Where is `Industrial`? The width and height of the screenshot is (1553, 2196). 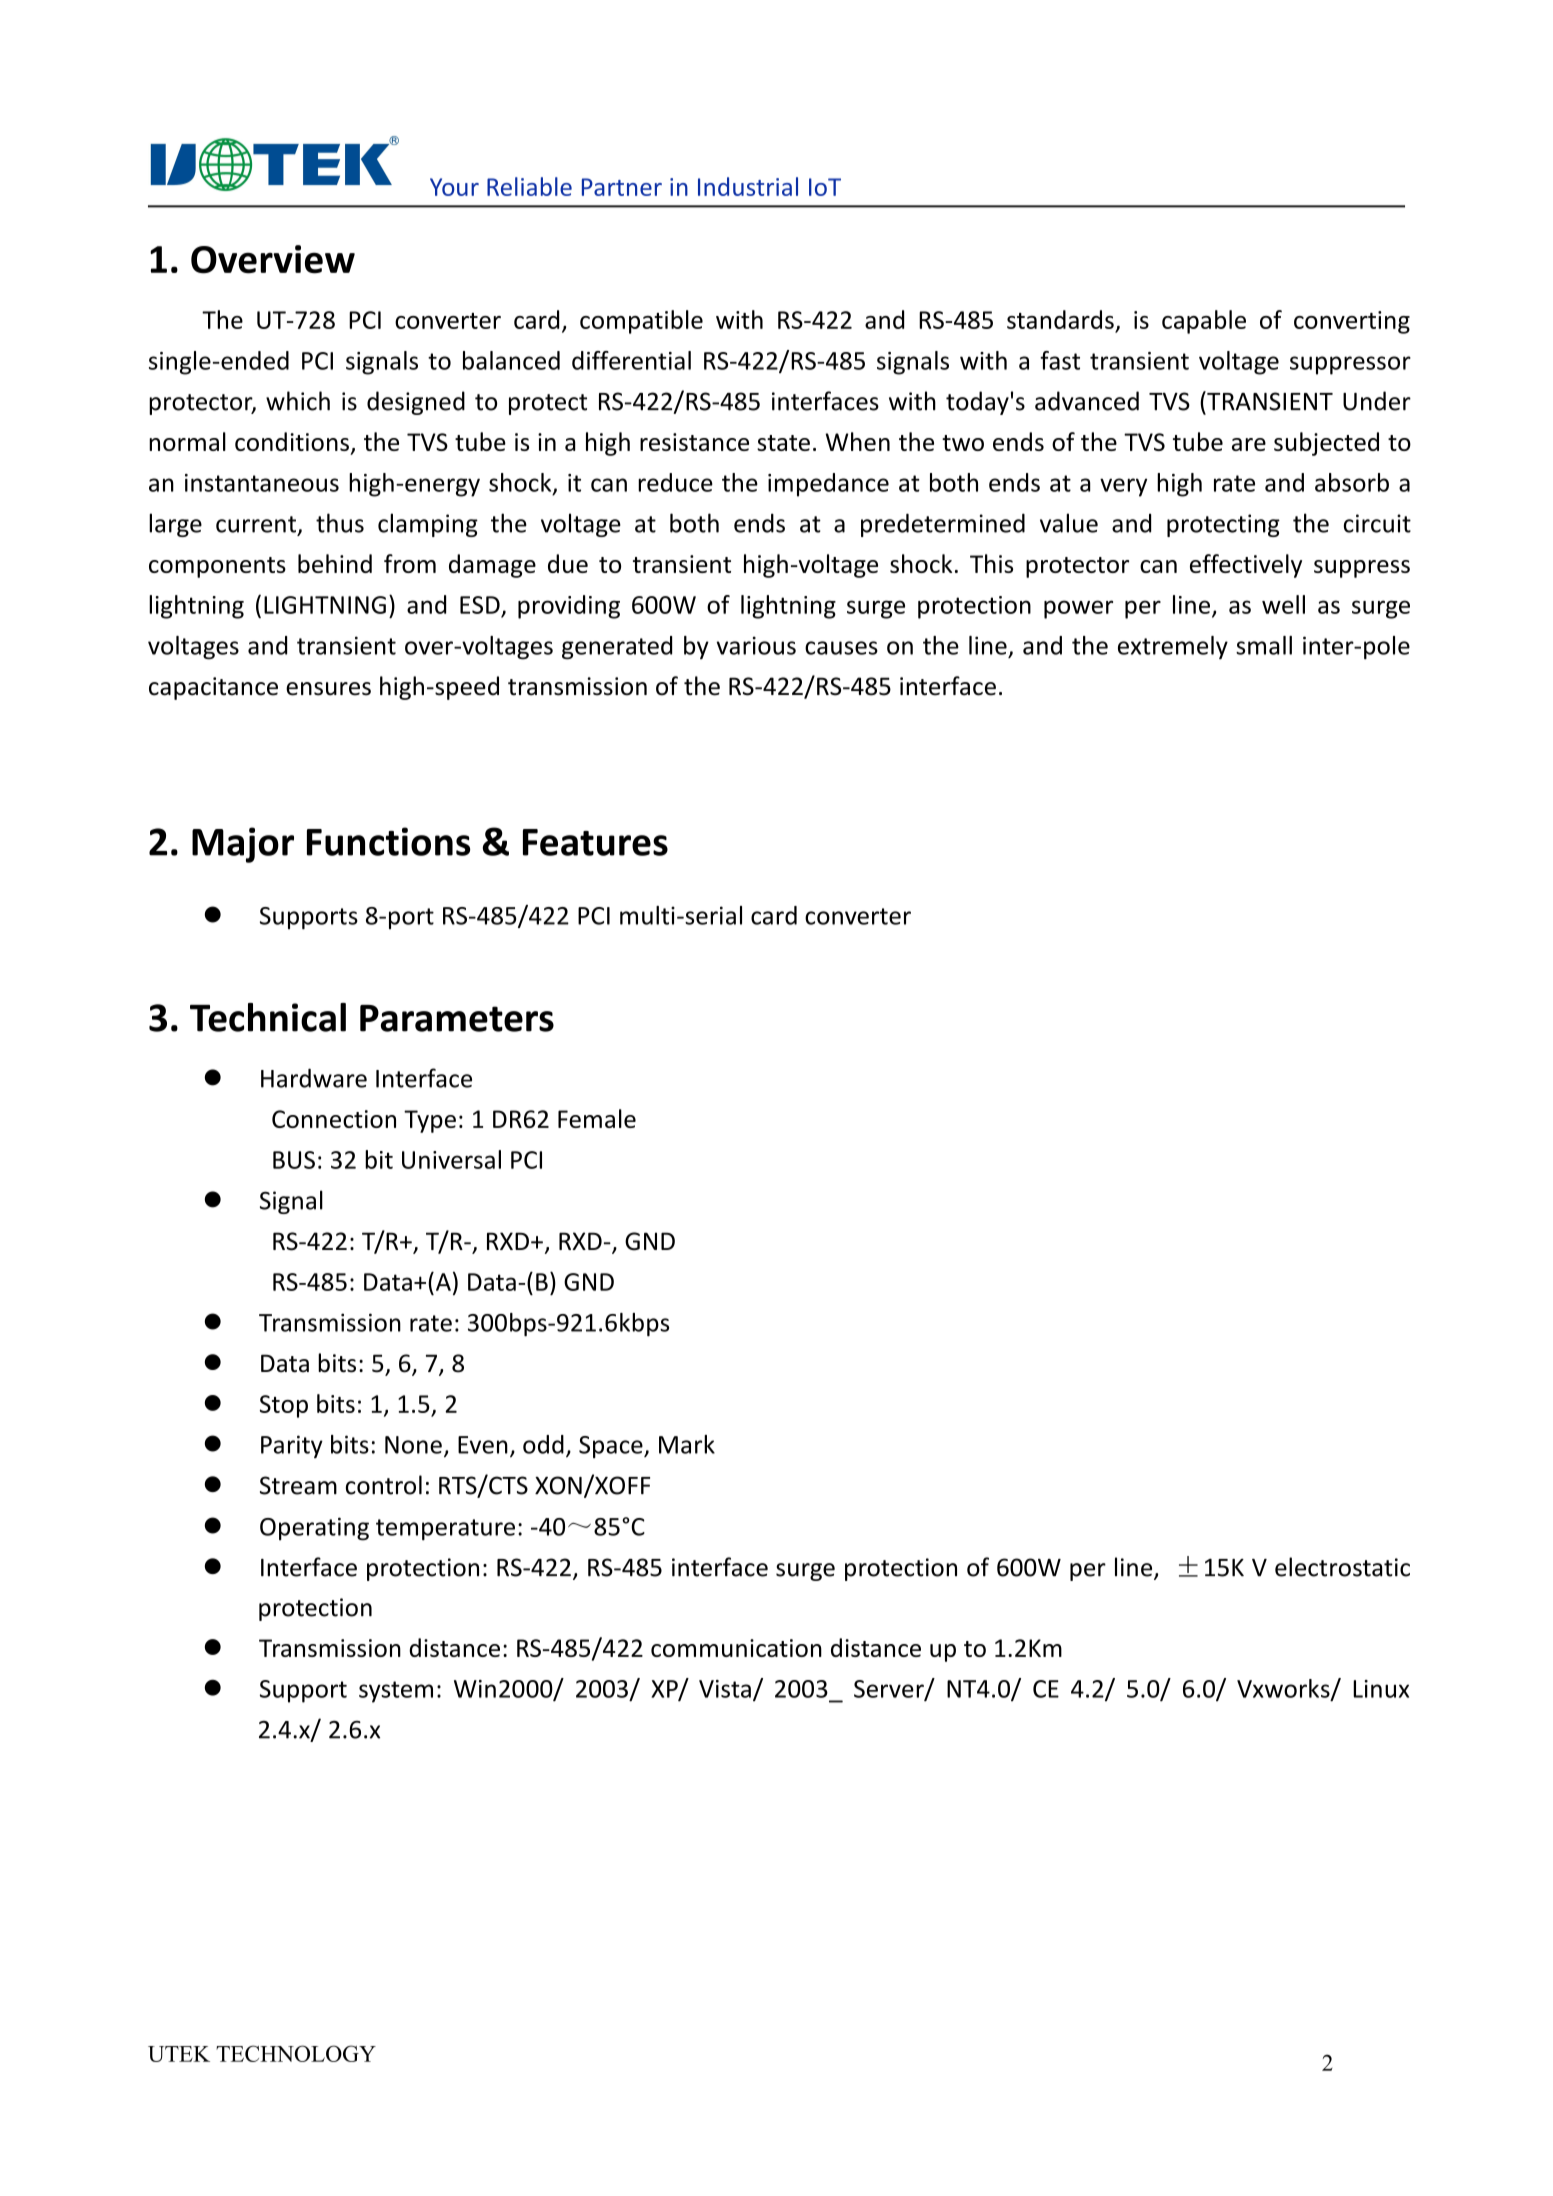 Industrial is located at coordinates (748, 186).
